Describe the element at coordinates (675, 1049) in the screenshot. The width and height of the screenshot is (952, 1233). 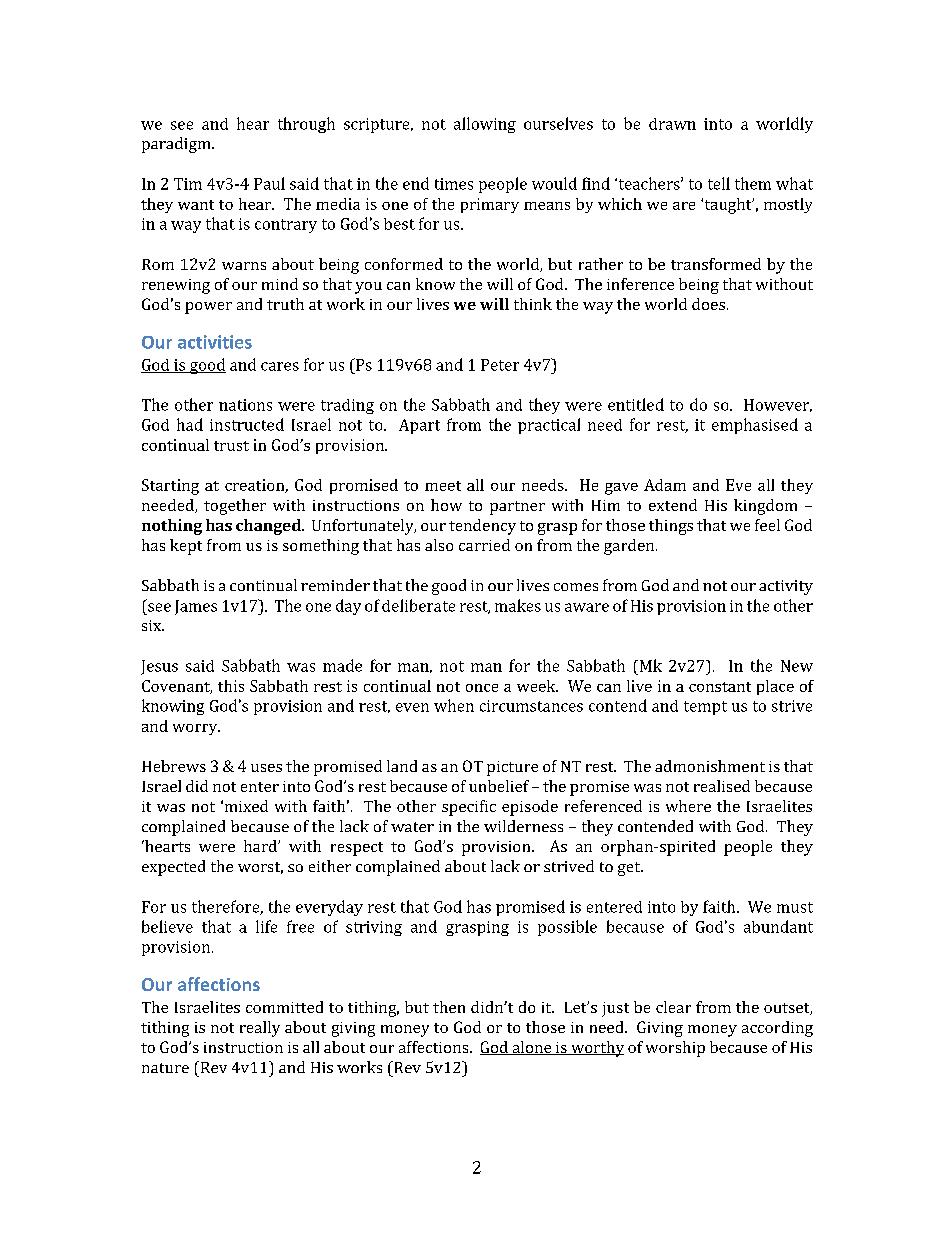
I see `worship` at that location.
